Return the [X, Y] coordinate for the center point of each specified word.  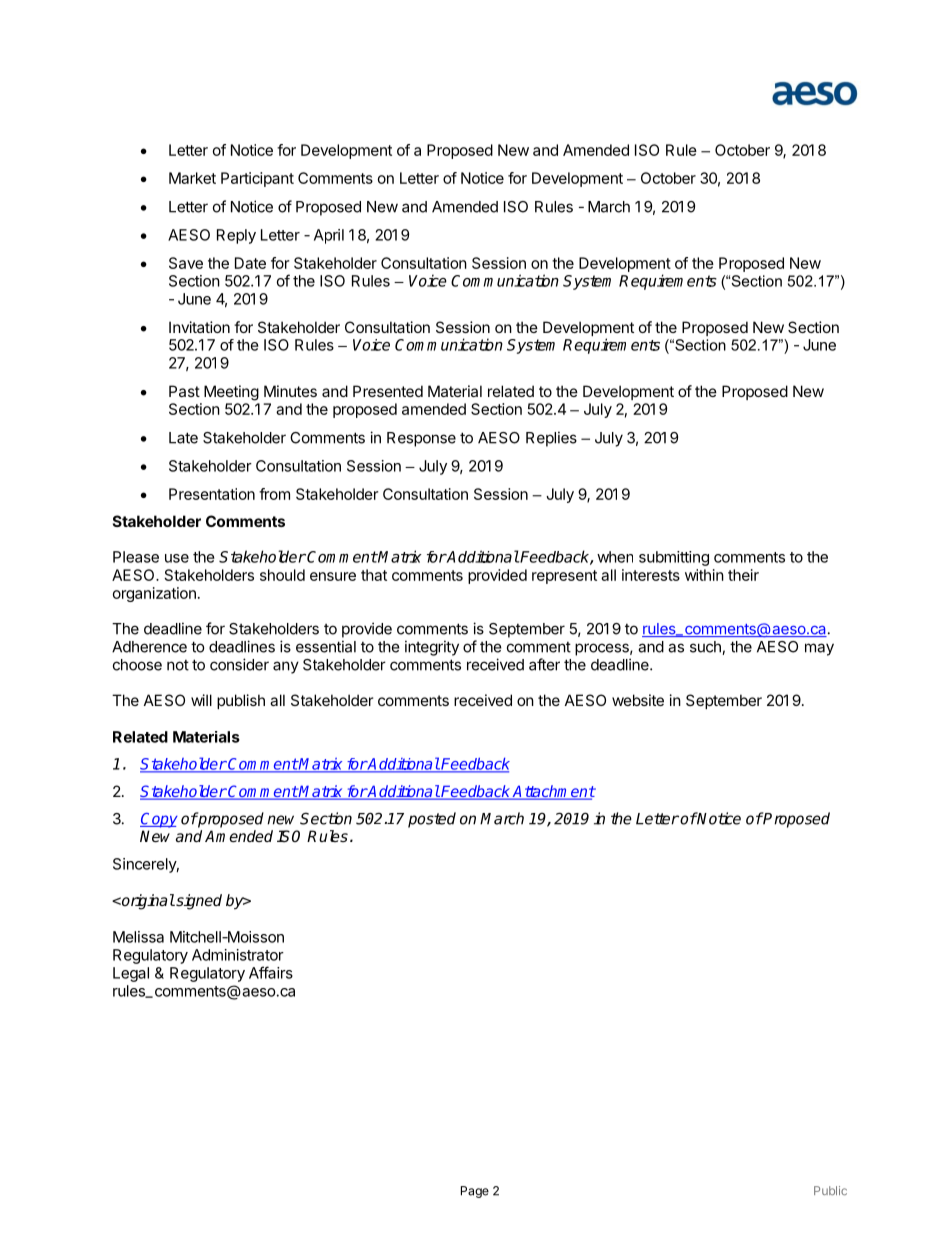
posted [432, 820]
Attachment [553, 792]
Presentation [212, 494]
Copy [159, 820]
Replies [551, 439]
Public [830, 1190]
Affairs [271, 972]
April [329, 236]
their [743, 575]
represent [564, 577]
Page [475, 1192]
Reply [236, 236]
